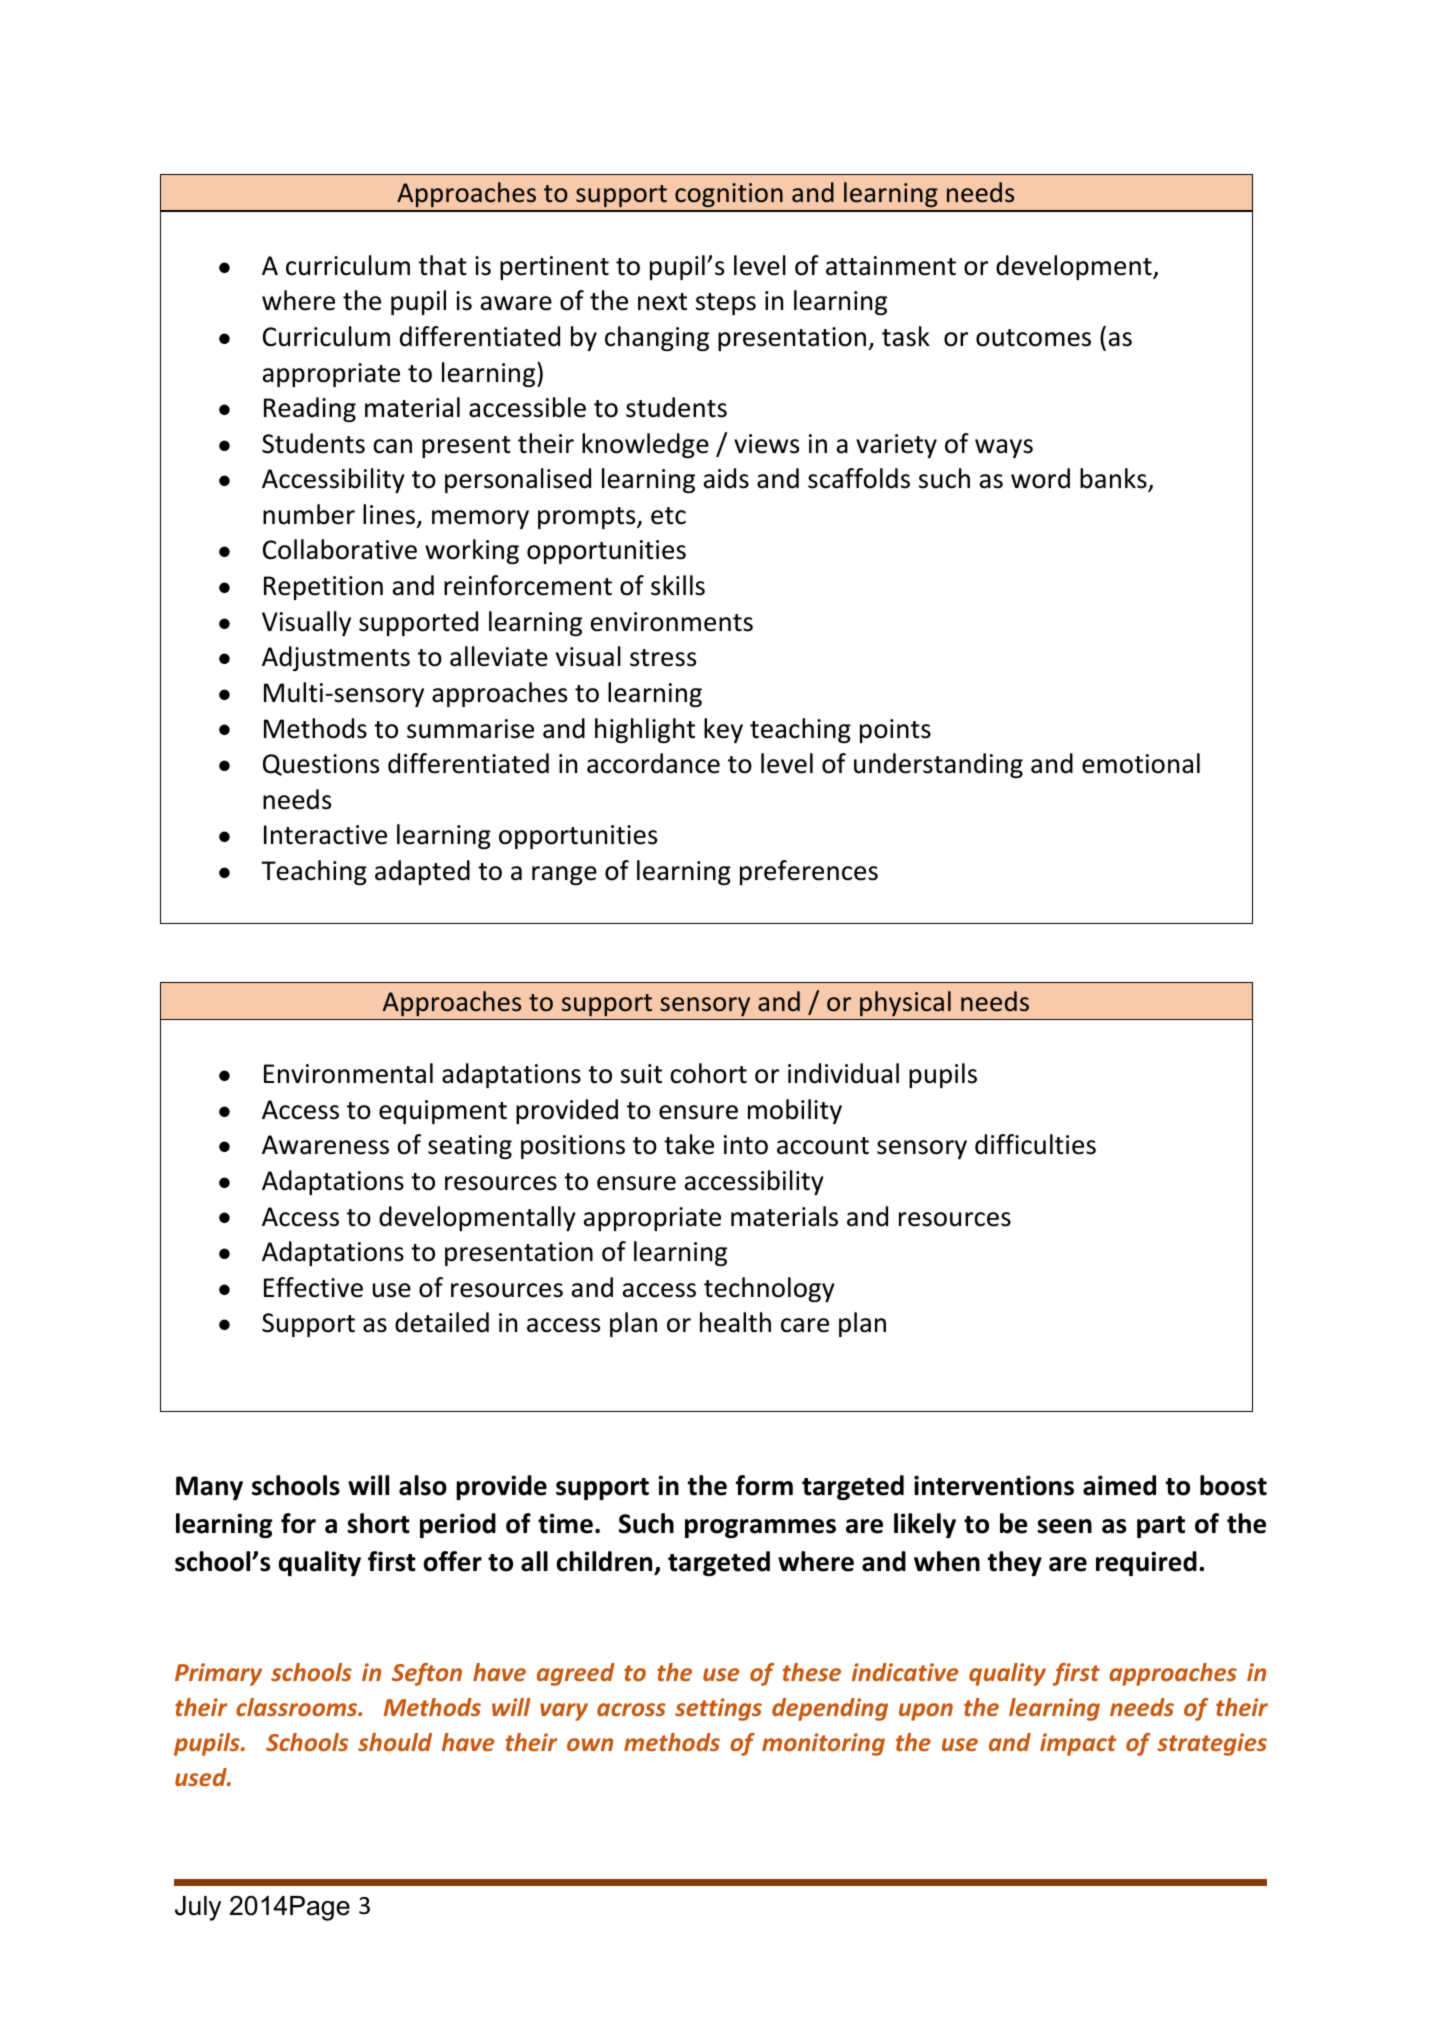  What do you see at coordinates (1119, 1485) in the screenshot?
I see `aimed` at bounding box center [1119, 1485].
